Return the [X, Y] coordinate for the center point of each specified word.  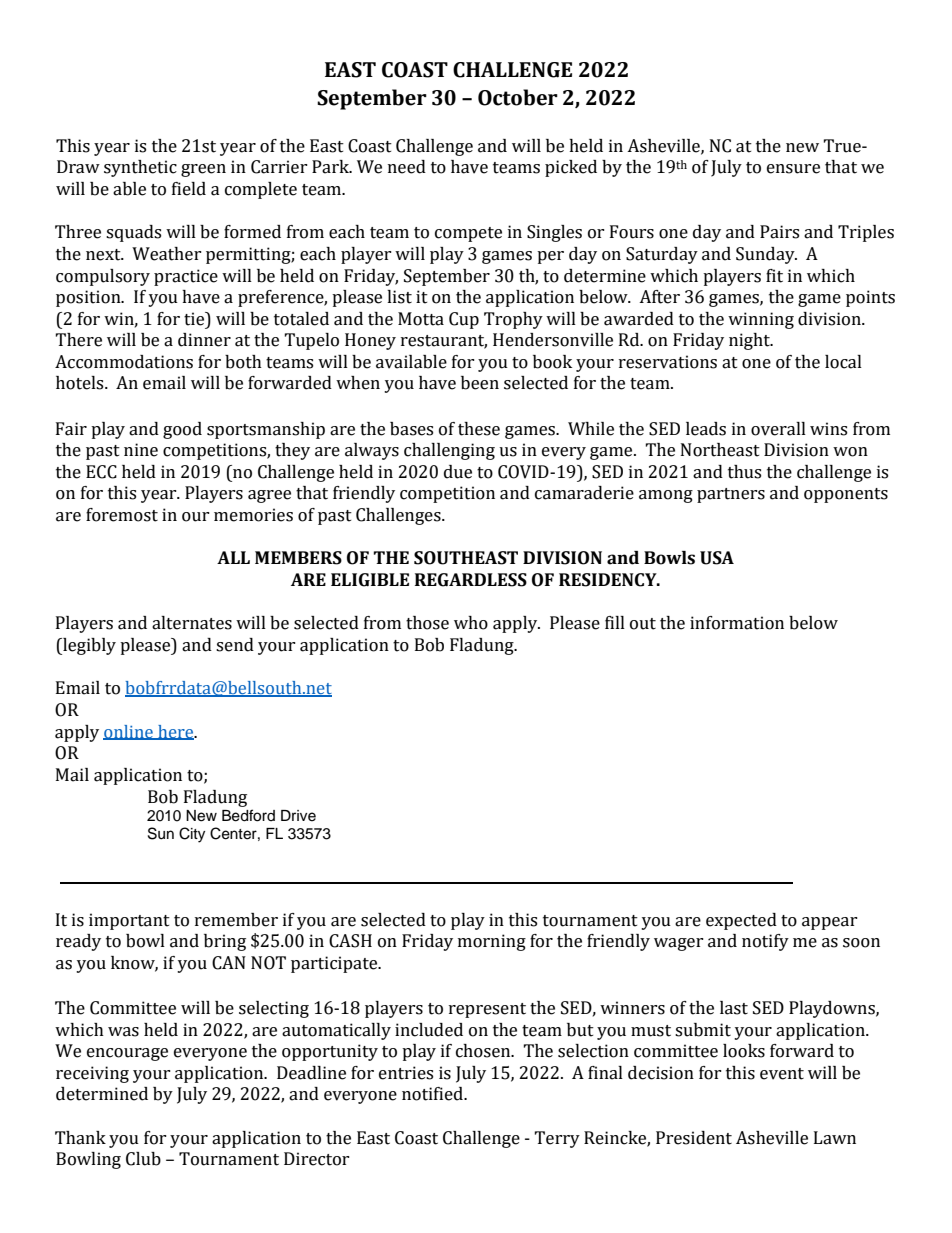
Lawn [835, 1138]
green [203, 170]
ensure [793, 169]
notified [433, 1094]
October [518, 97]
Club [143, 1159]
